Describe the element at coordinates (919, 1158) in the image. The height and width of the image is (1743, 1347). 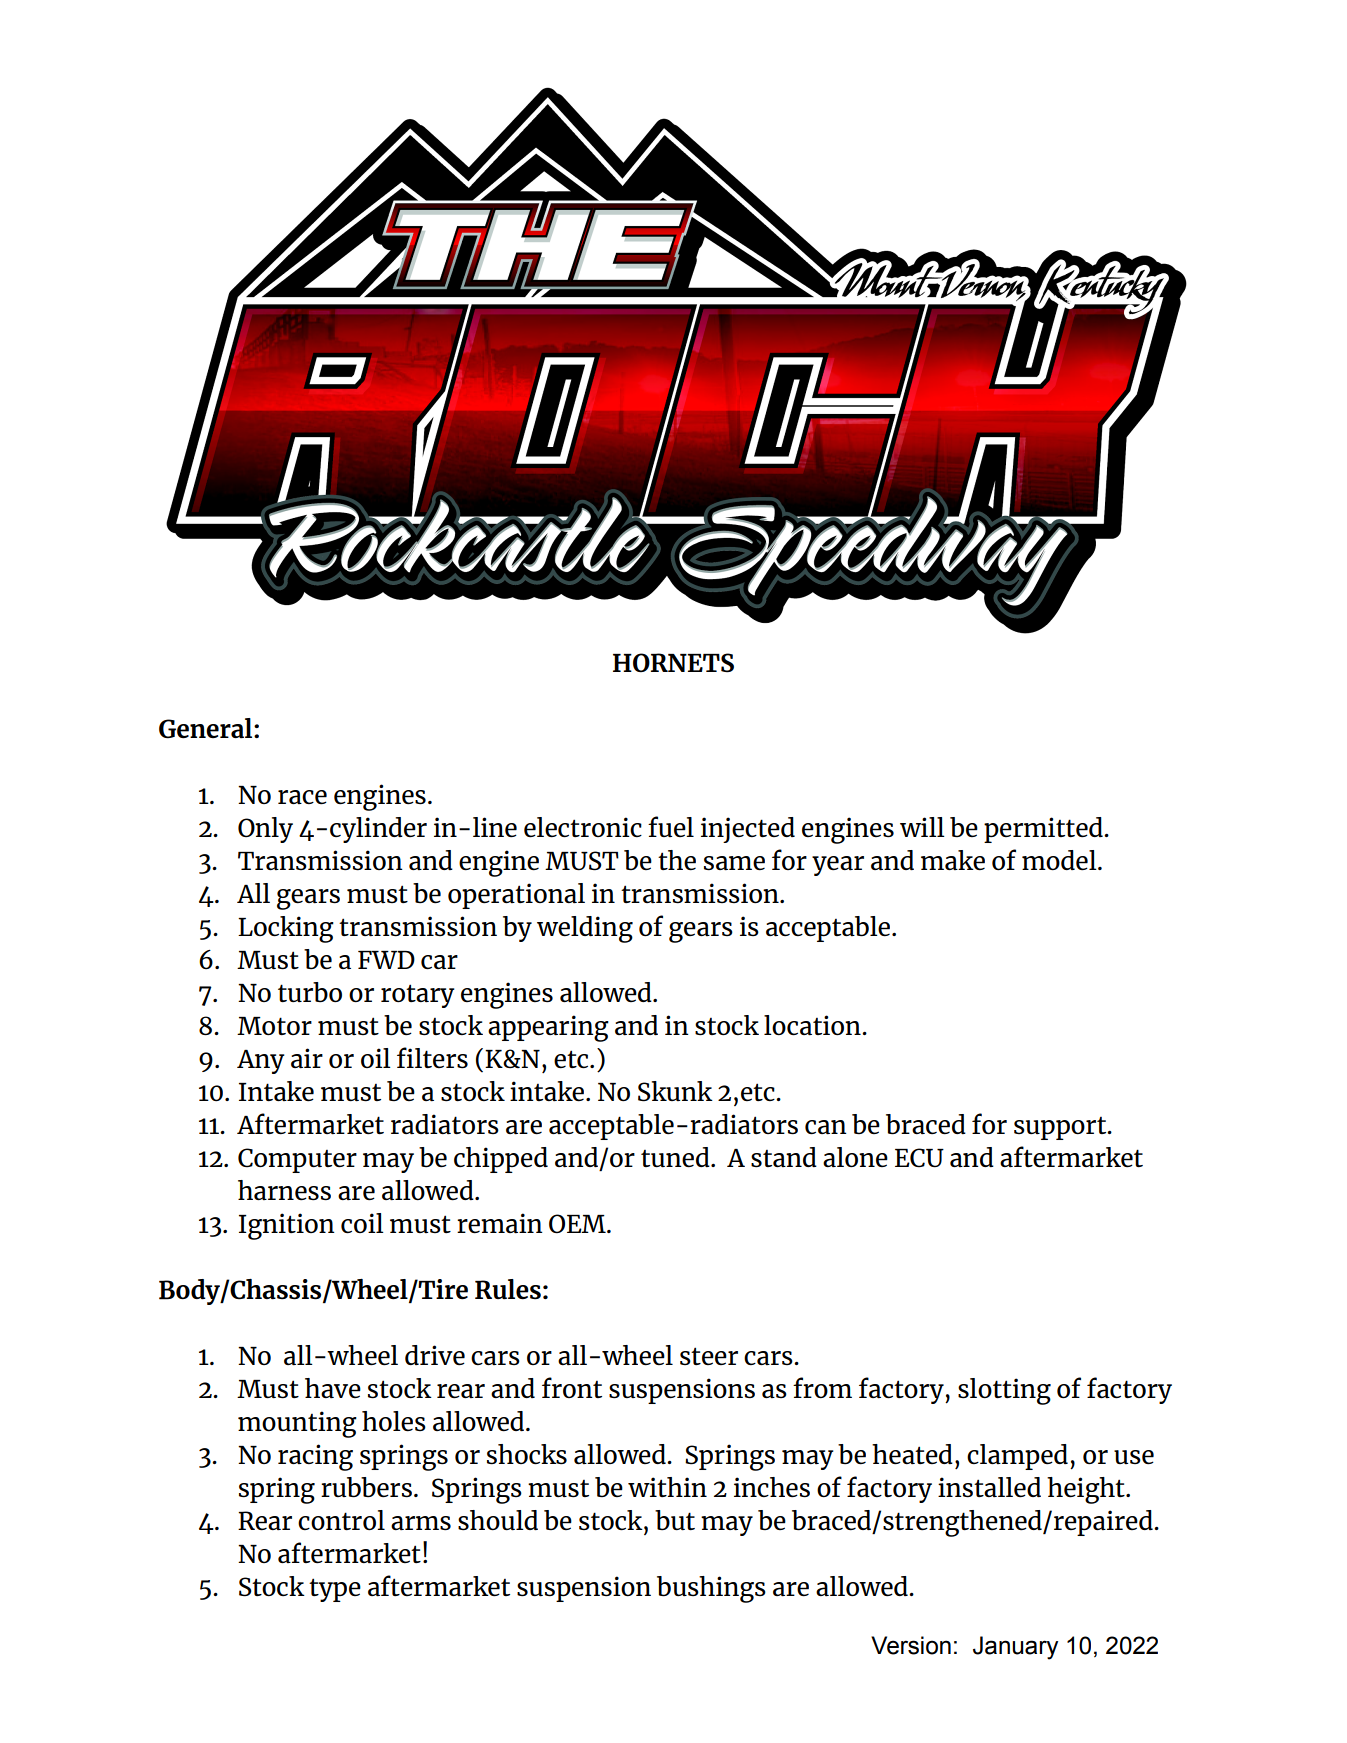
I see `ECU` at that location.
